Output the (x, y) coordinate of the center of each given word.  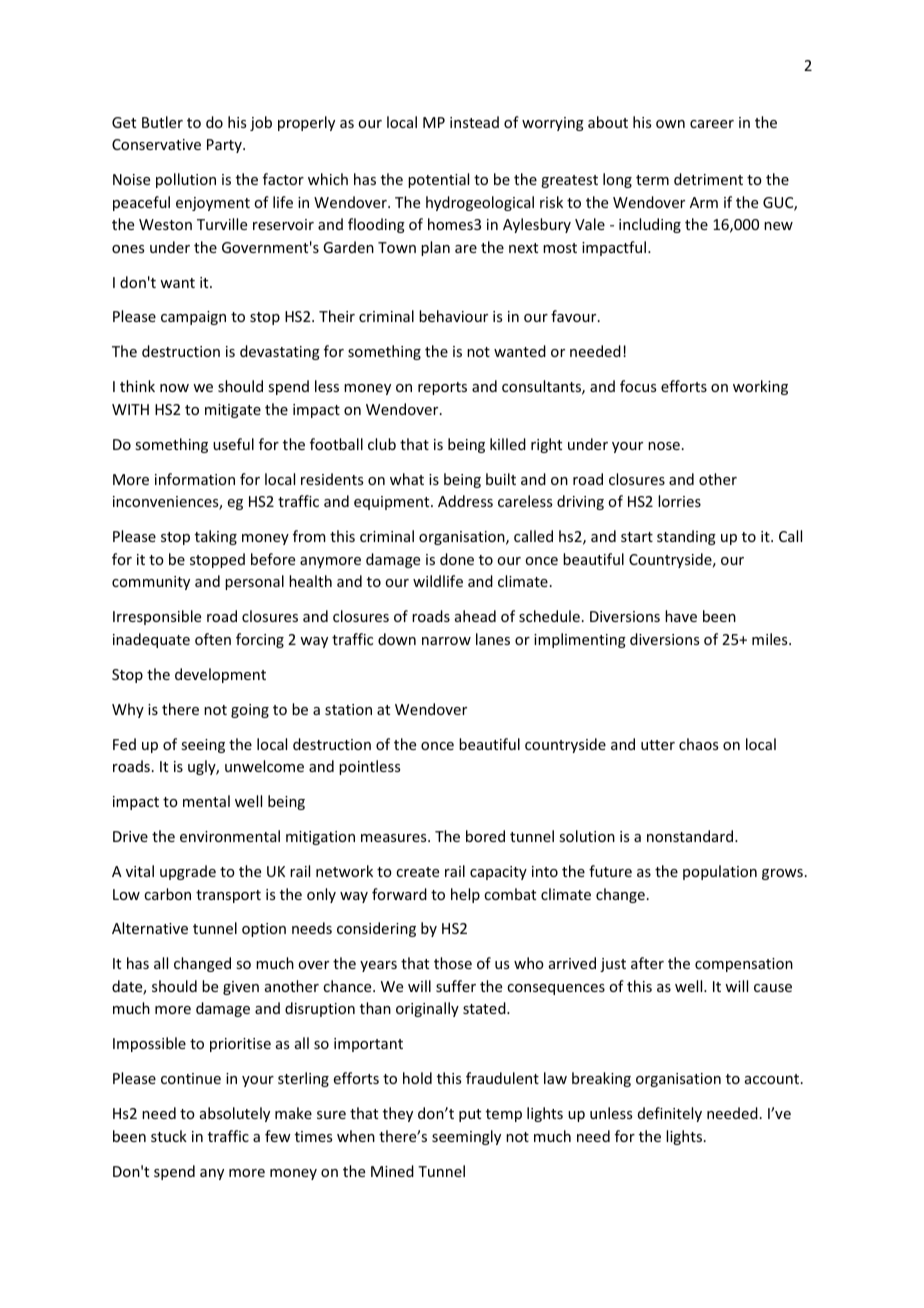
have (681, 616)
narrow (446, 641)
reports (442, 388)
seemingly (466, 1137)
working (760, 387)
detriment (708, 179)
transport (228, 896)
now (174, 388)
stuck (169, 1136)
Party (225, 146)
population (720, 872)
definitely (670, 1114)
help (465, 895)
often (213, 639)
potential (438, 180)
